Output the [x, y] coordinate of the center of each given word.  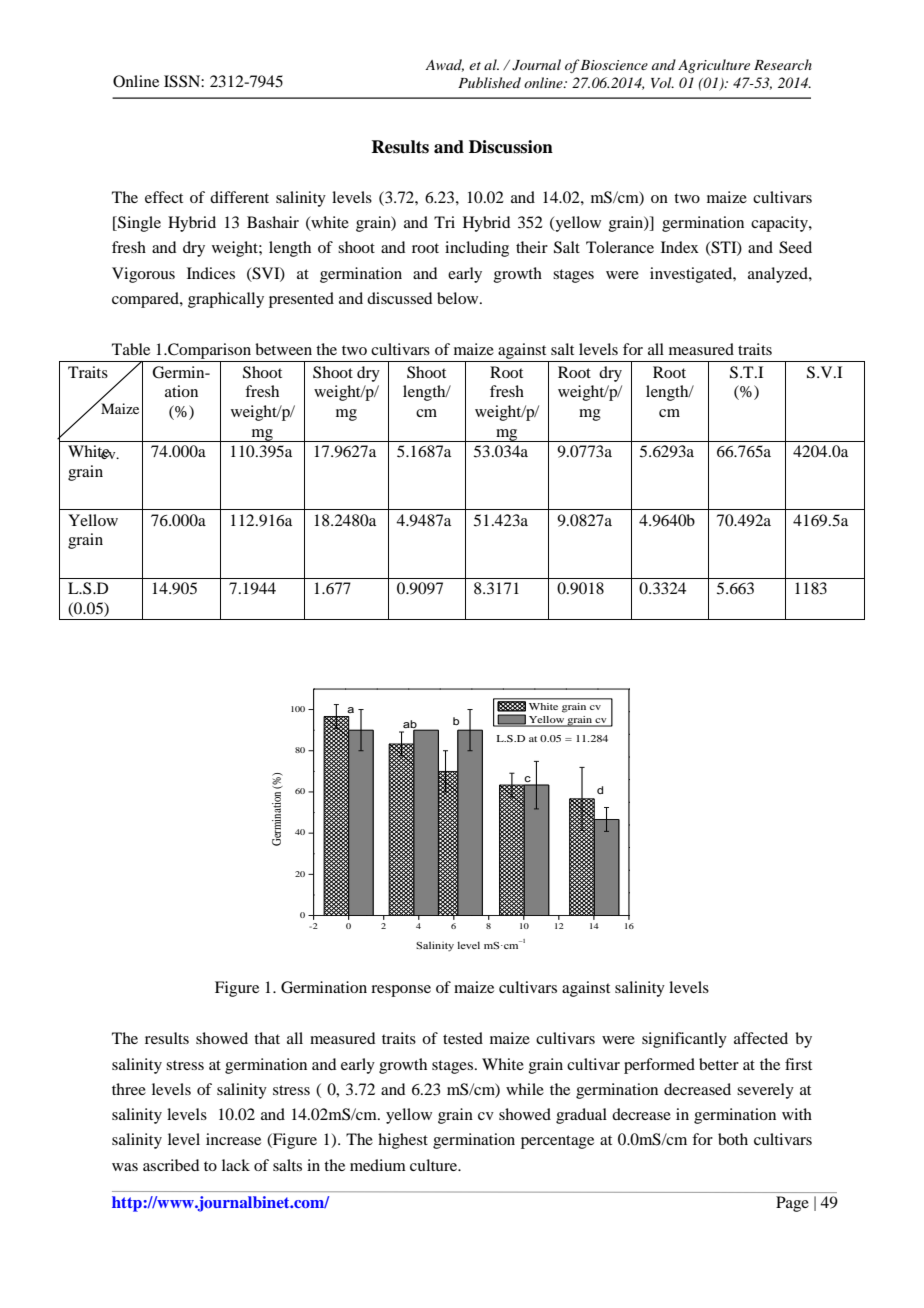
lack [236, 1165]
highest [403, 1141]
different [239, 197]
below [459, 298]
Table [131, 349]
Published [489, 82]
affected [761, 1038]
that [267, 1038]
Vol [662, 82]
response [401, 991]
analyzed [779, 275]
